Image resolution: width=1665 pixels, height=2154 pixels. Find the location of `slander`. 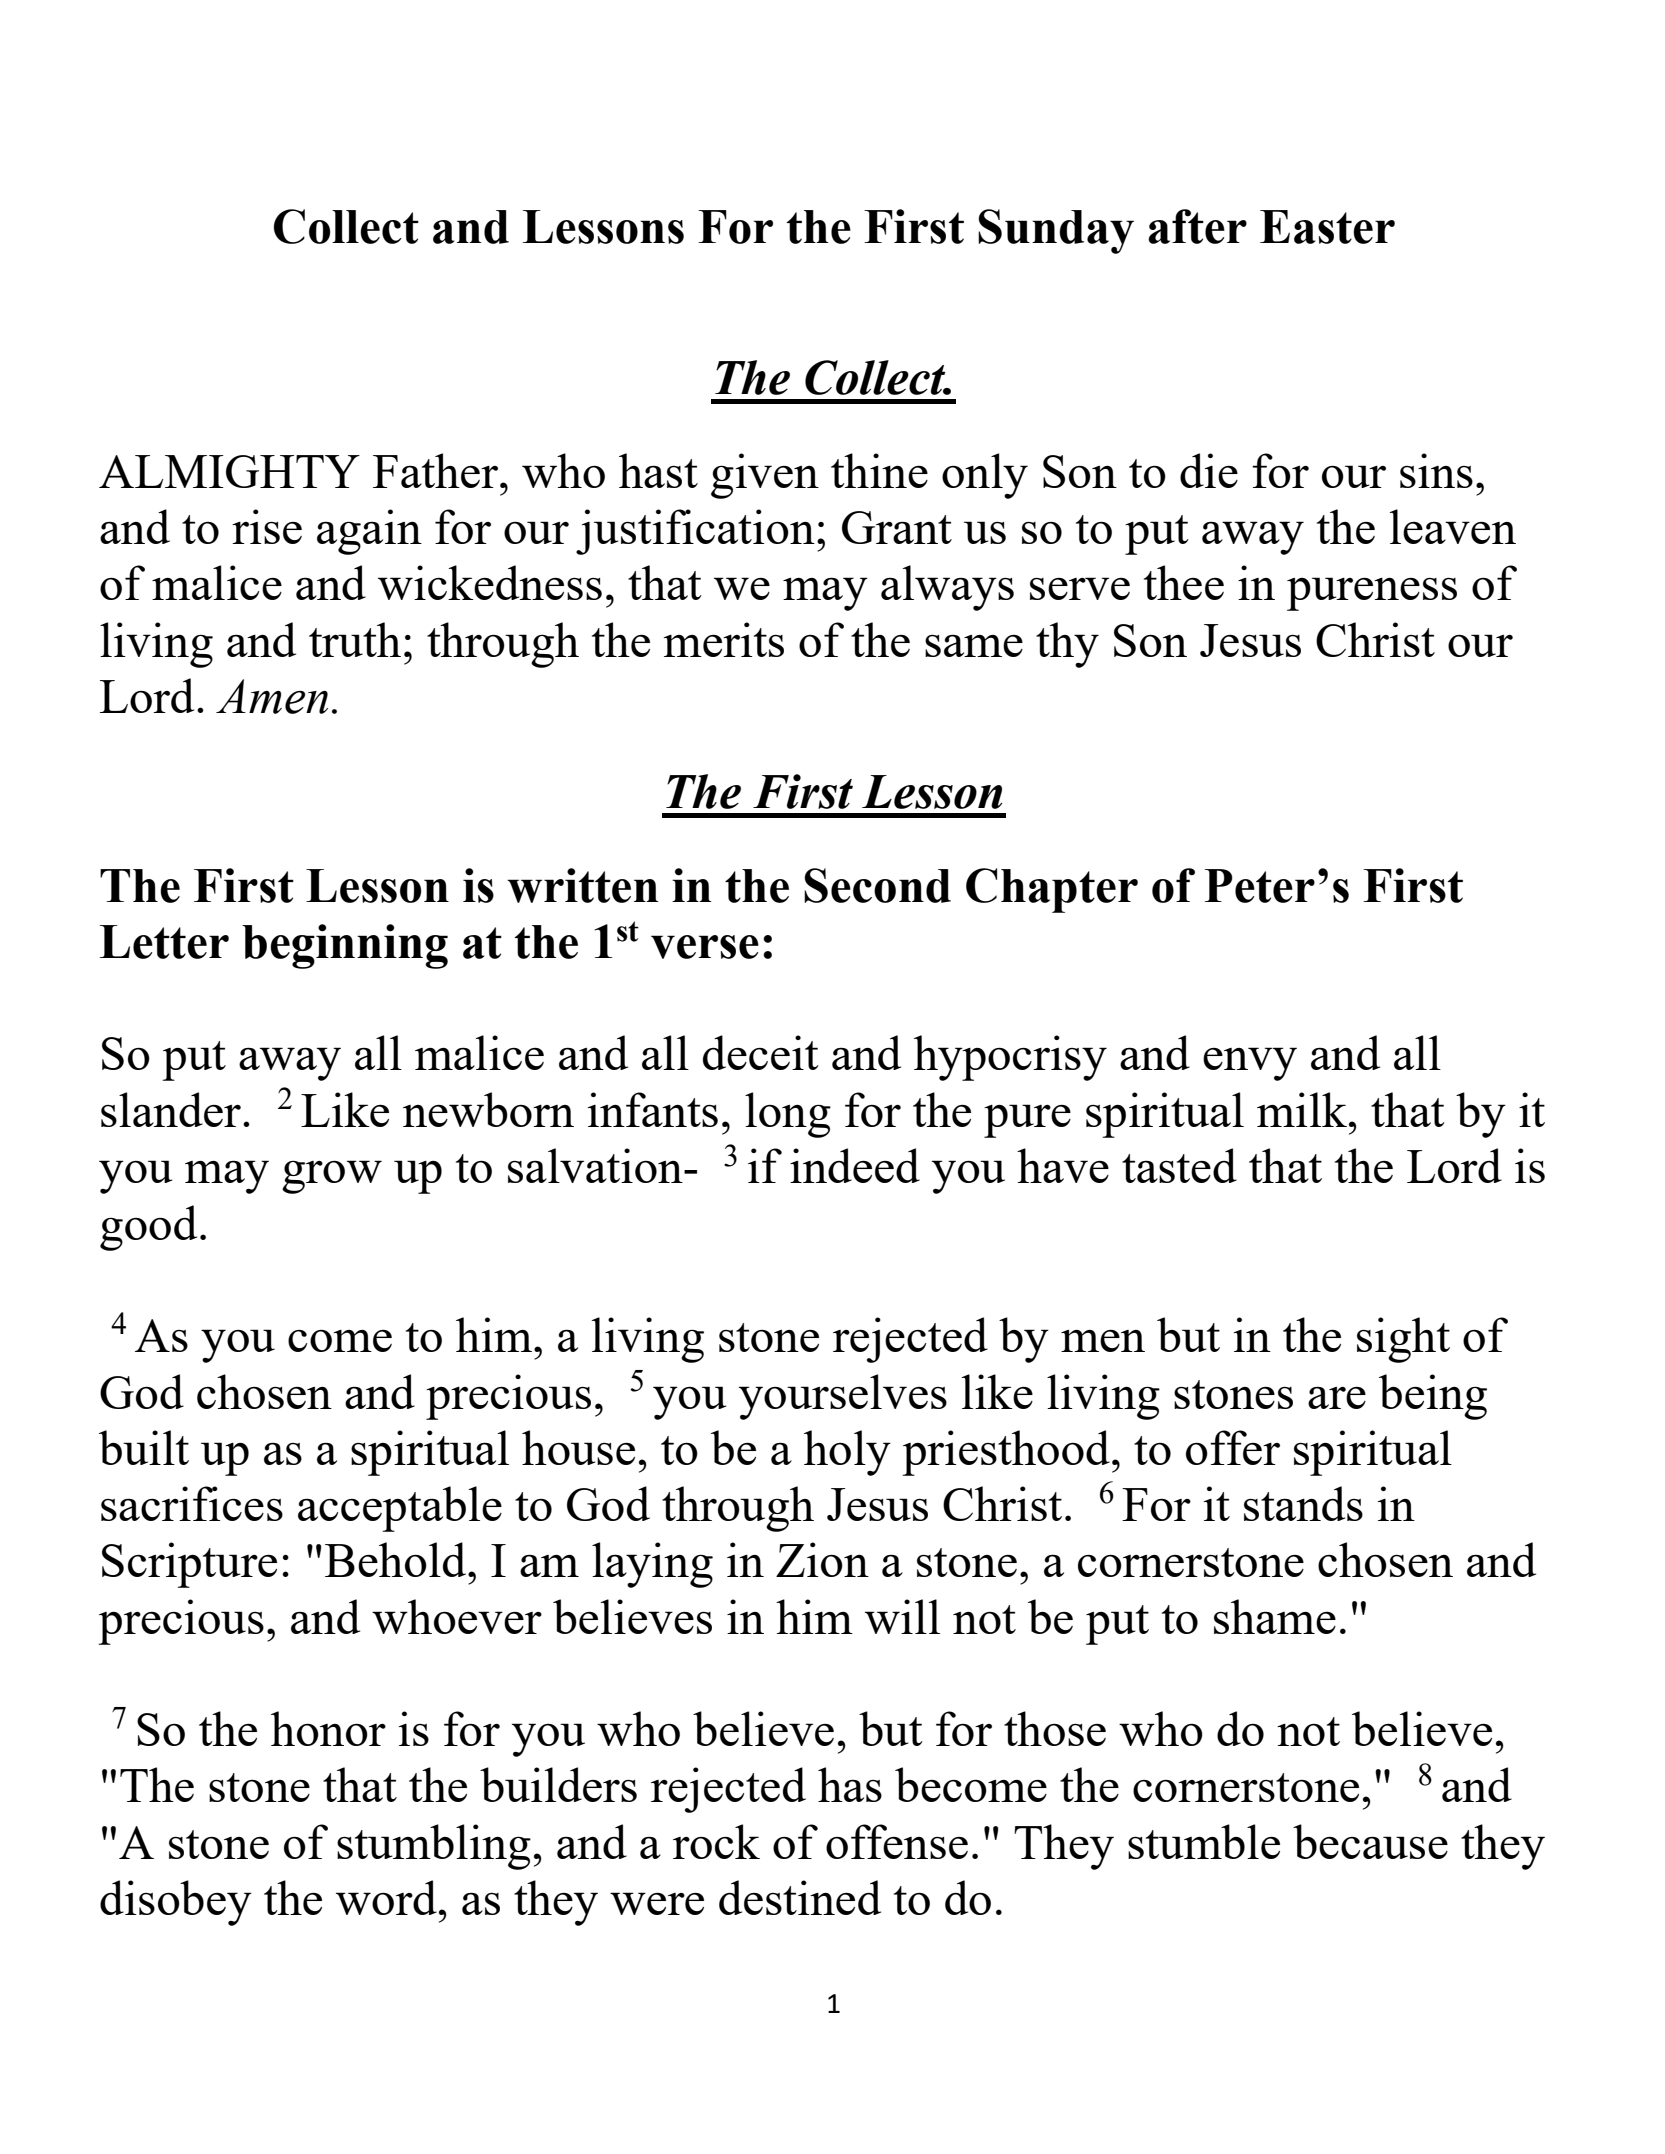

slander is located at coordinates (171, 1109).
